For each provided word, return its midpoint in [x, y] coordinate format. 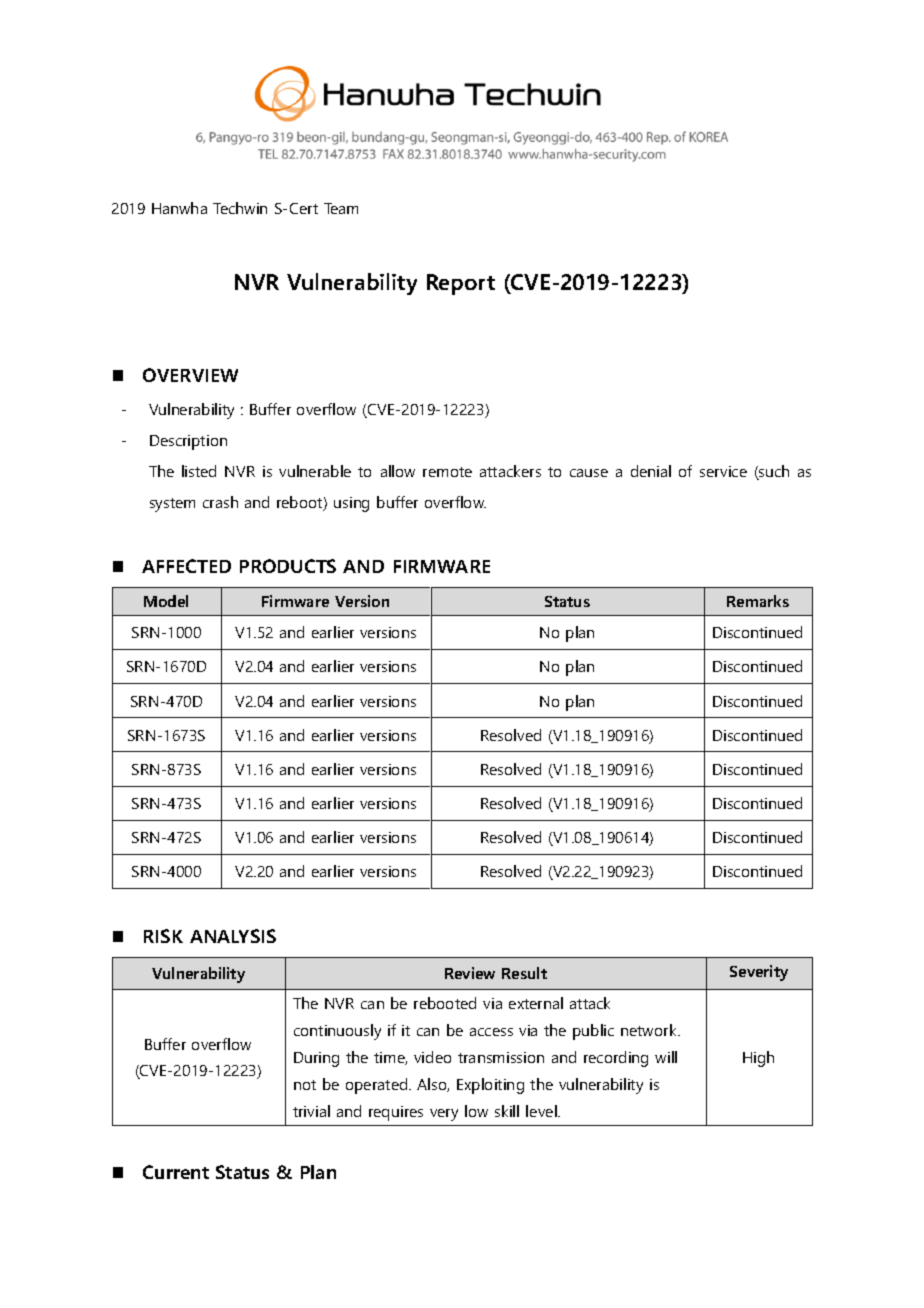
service [723, 471]
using [351, 504]
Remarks [758, 601]
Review [470, 973]
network [650, 1030]
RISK [163, 936]
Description [188, 442]
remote [447, 472]
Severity [759, 973]
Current [176, 1172]
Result [524, 973]
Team [341, 208]
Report [461, 284]
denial [651, 471]
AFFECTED [186, 566]
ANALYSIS [233, 936]
